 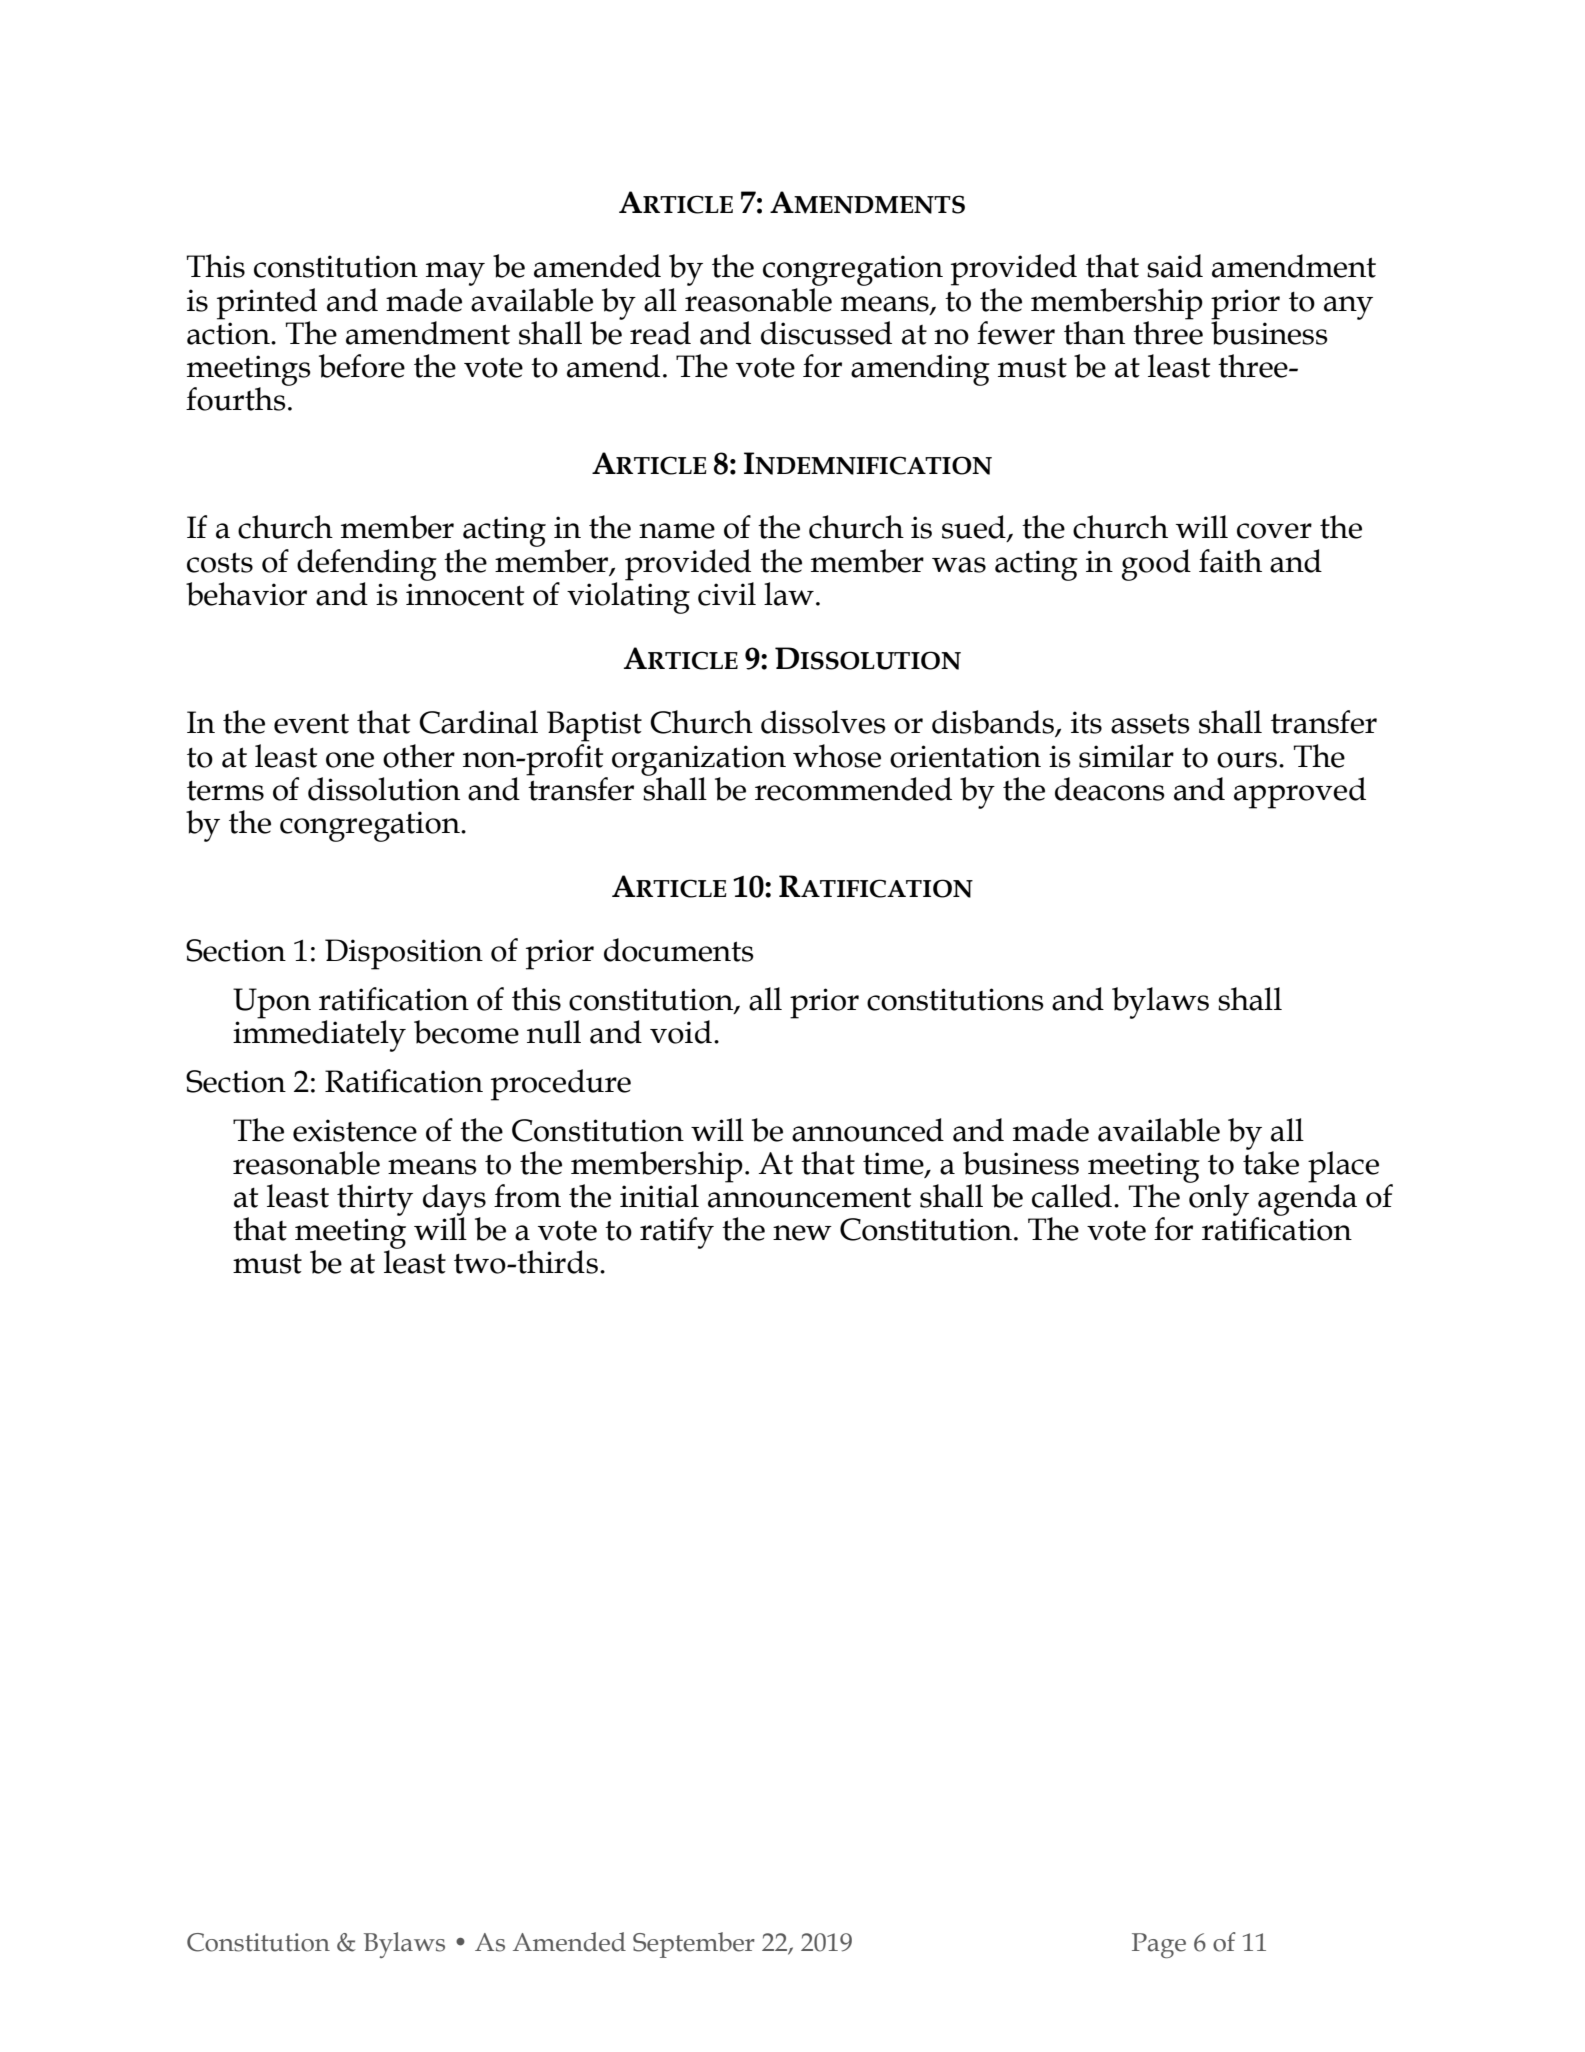 I want to click on discussed, so click(x=826, y=333).
